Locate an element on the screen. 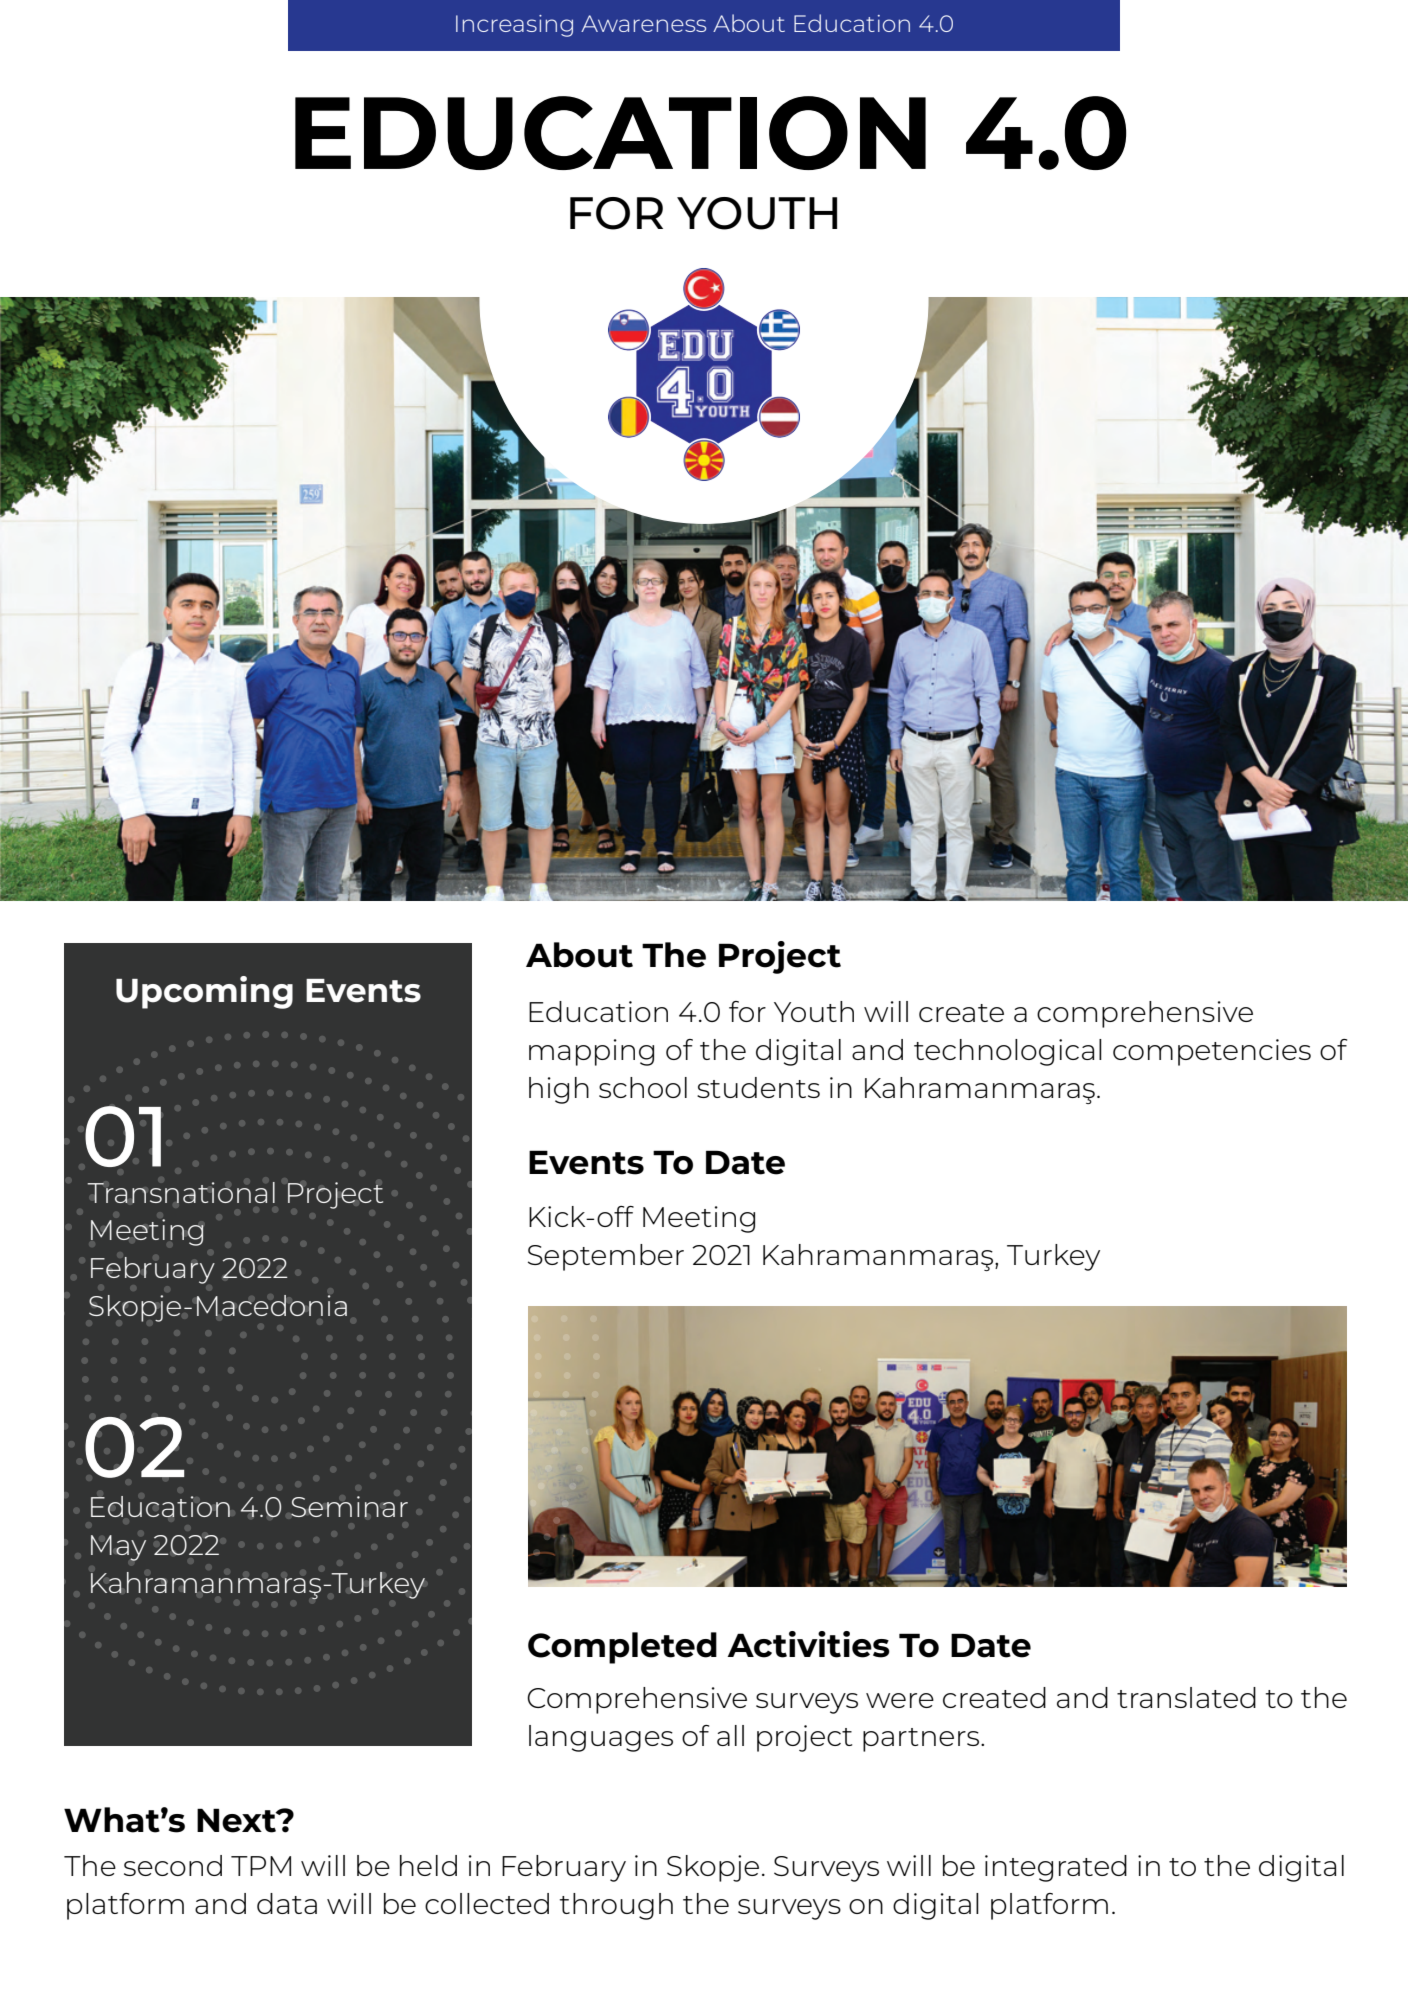 The height and width of the screenshot is (1991, 1408). Upcoming is located at coordinates (204, 992).
